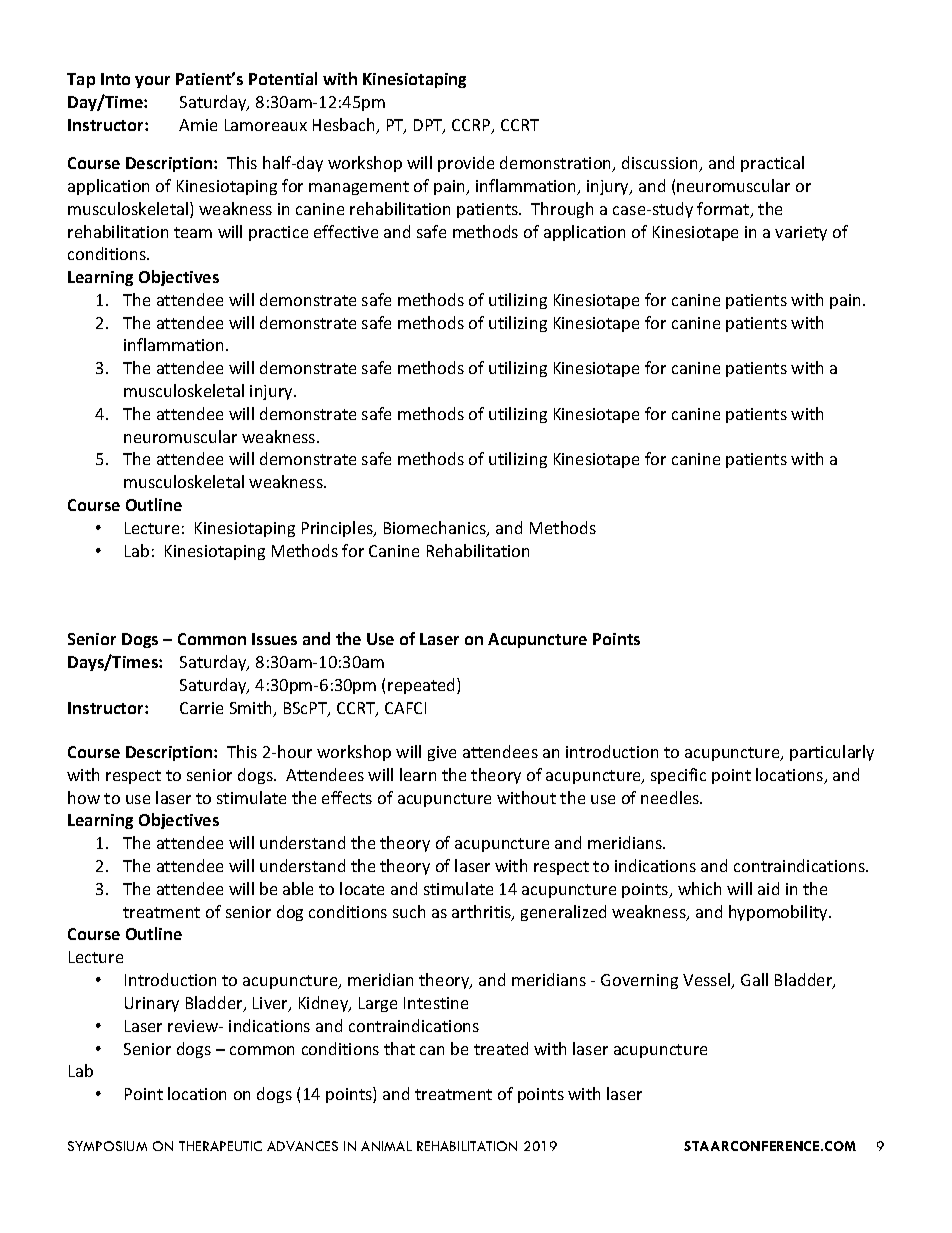 This document has width=952, height=1233. Describe the element at coordinates (678, 776) in the document. I see `specific` at that location.
